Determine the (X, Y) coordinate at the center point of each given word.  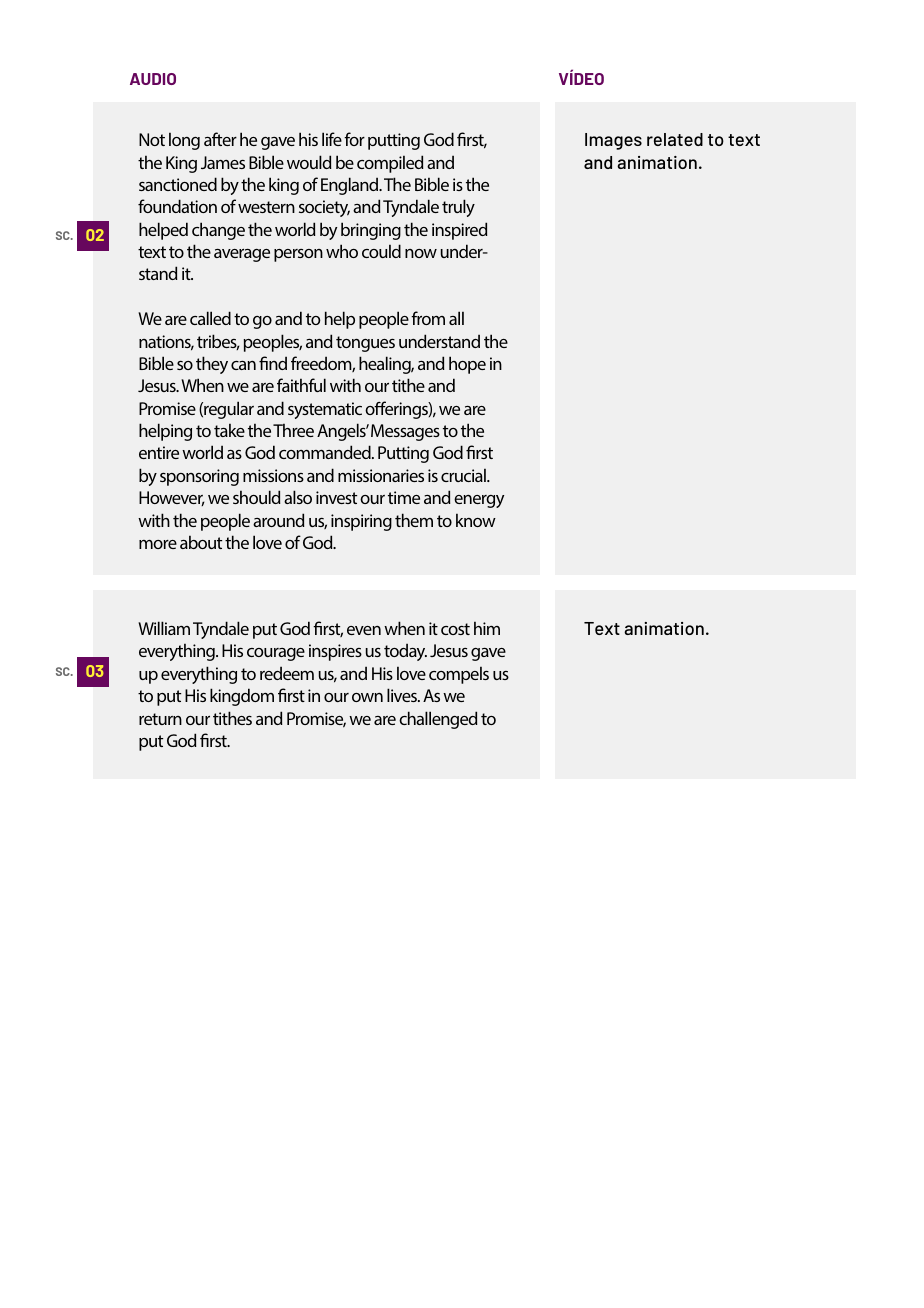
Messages (405, 432)
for (354, 139)
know (476, 520)
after (220, 139)
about (201, 542)
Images (613, 141)
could (381, 251)
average (242, 255)
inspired (459, 231)
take (229, 430)
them (414, 520)
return (160, 719)
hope (467, 365)
